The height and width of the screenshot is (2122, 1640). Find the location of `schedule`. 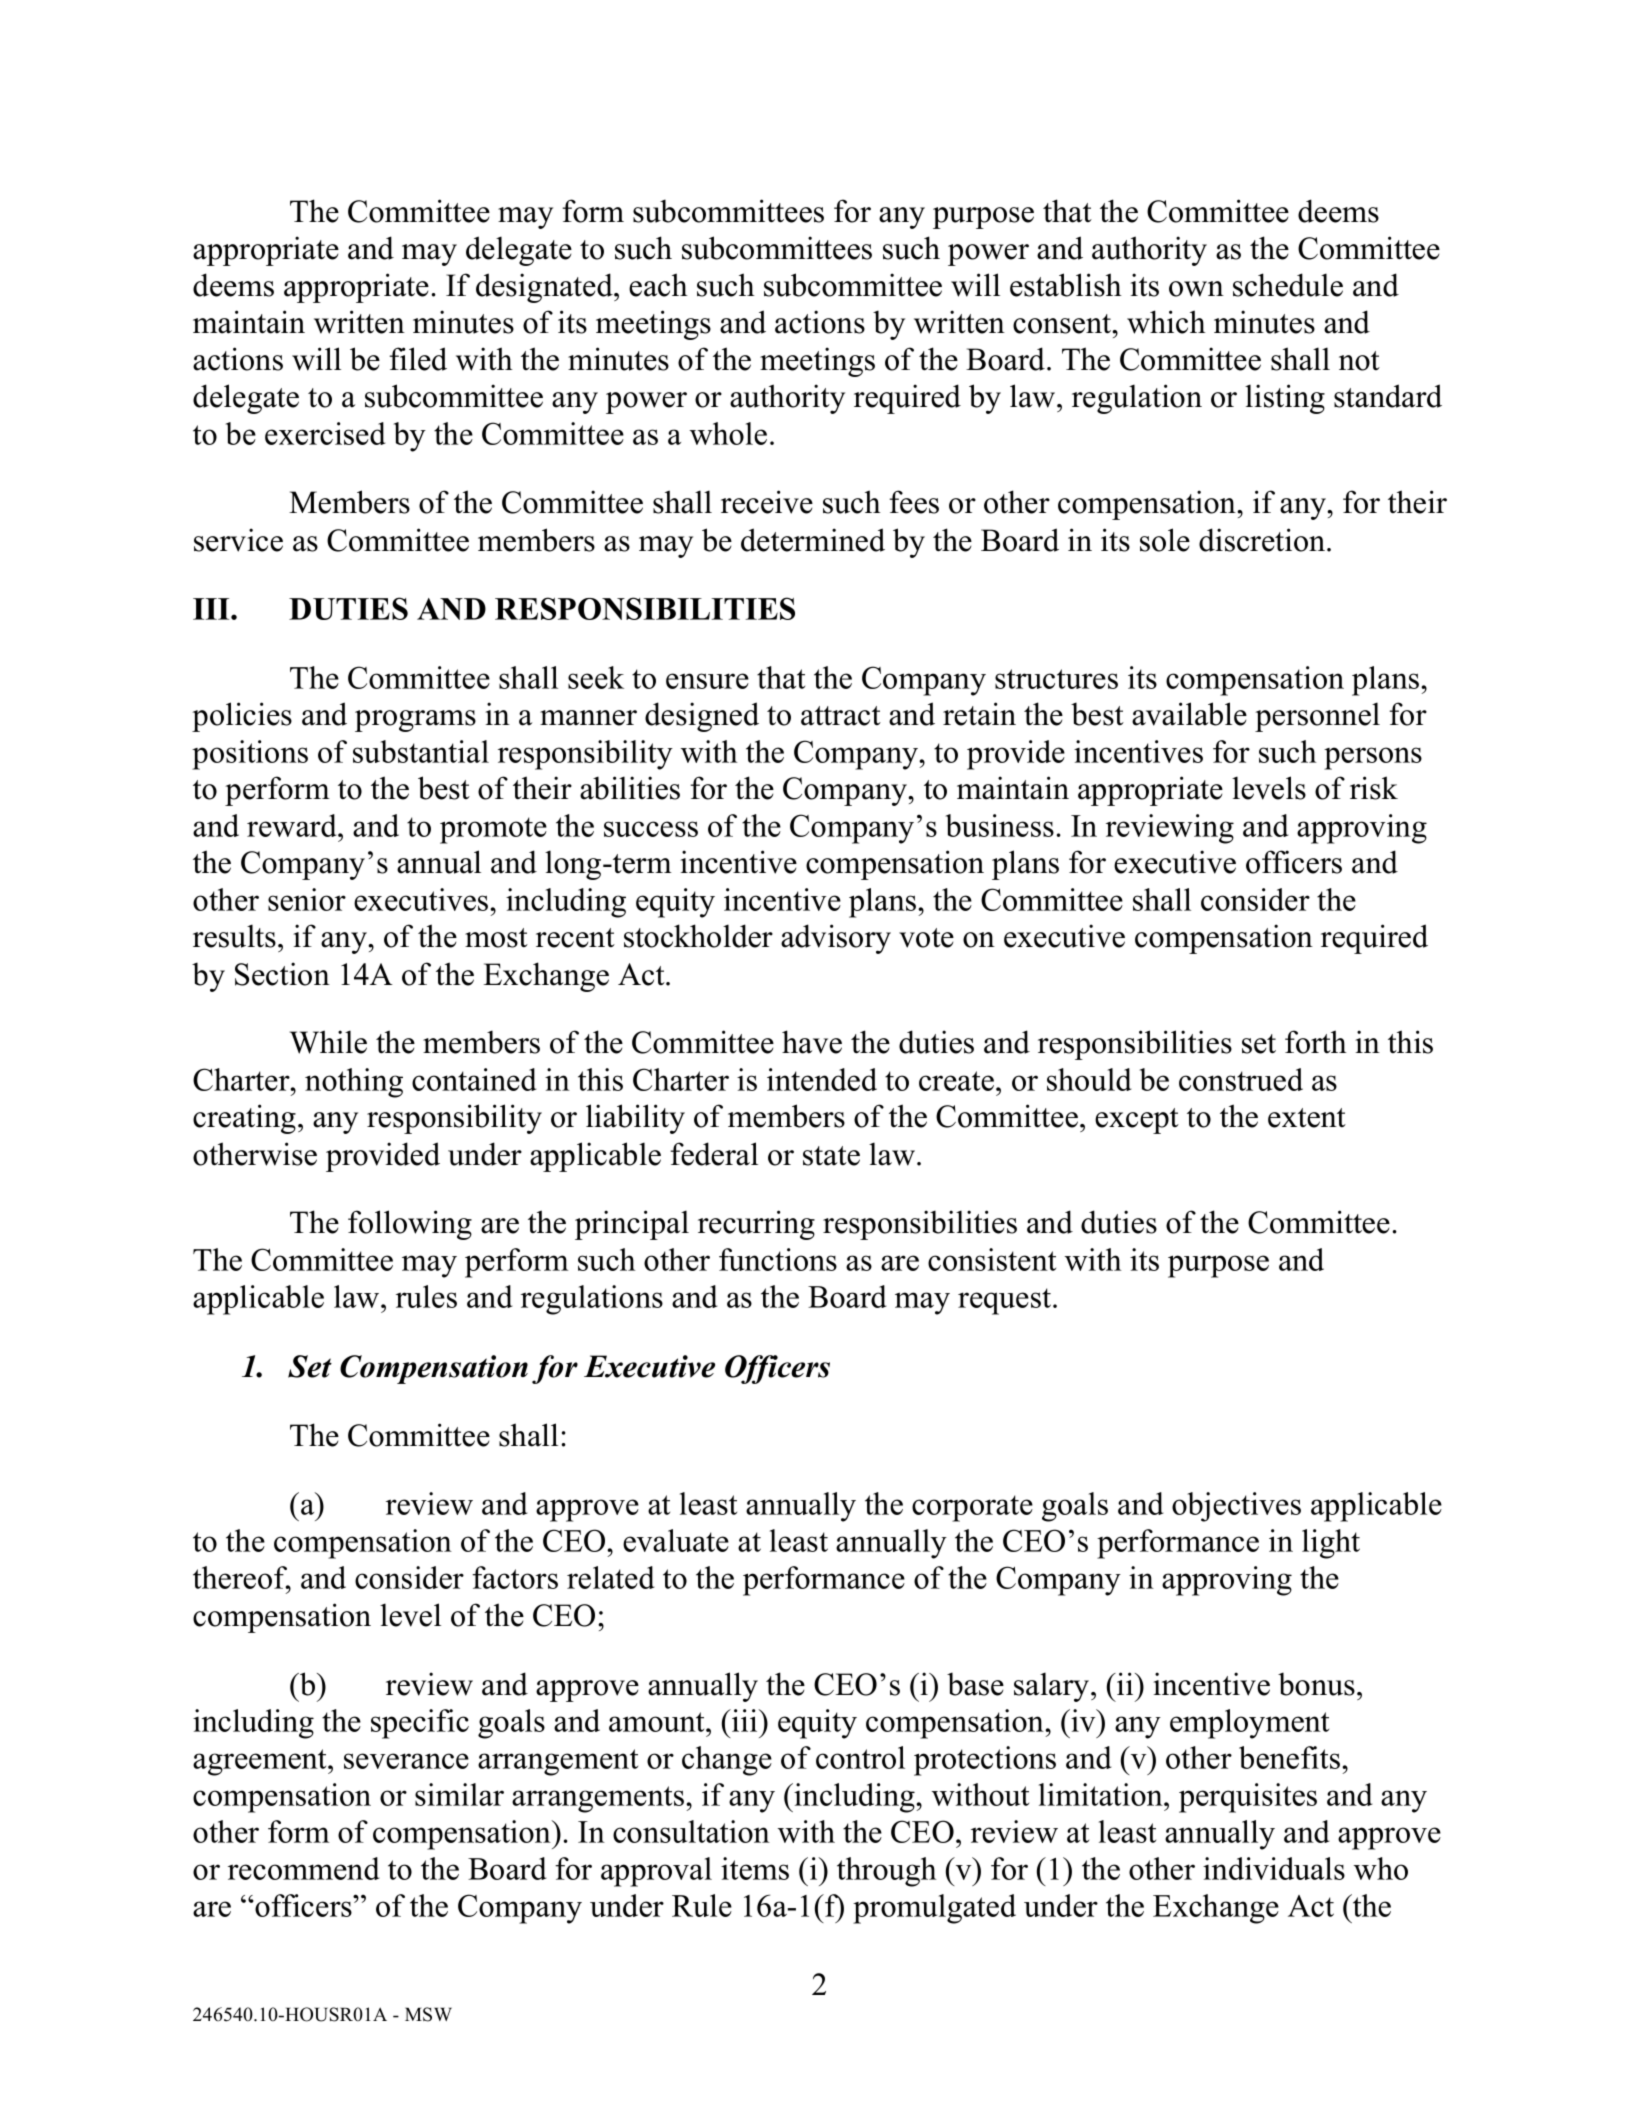

schedule is located at coordinates (1288, 285).
